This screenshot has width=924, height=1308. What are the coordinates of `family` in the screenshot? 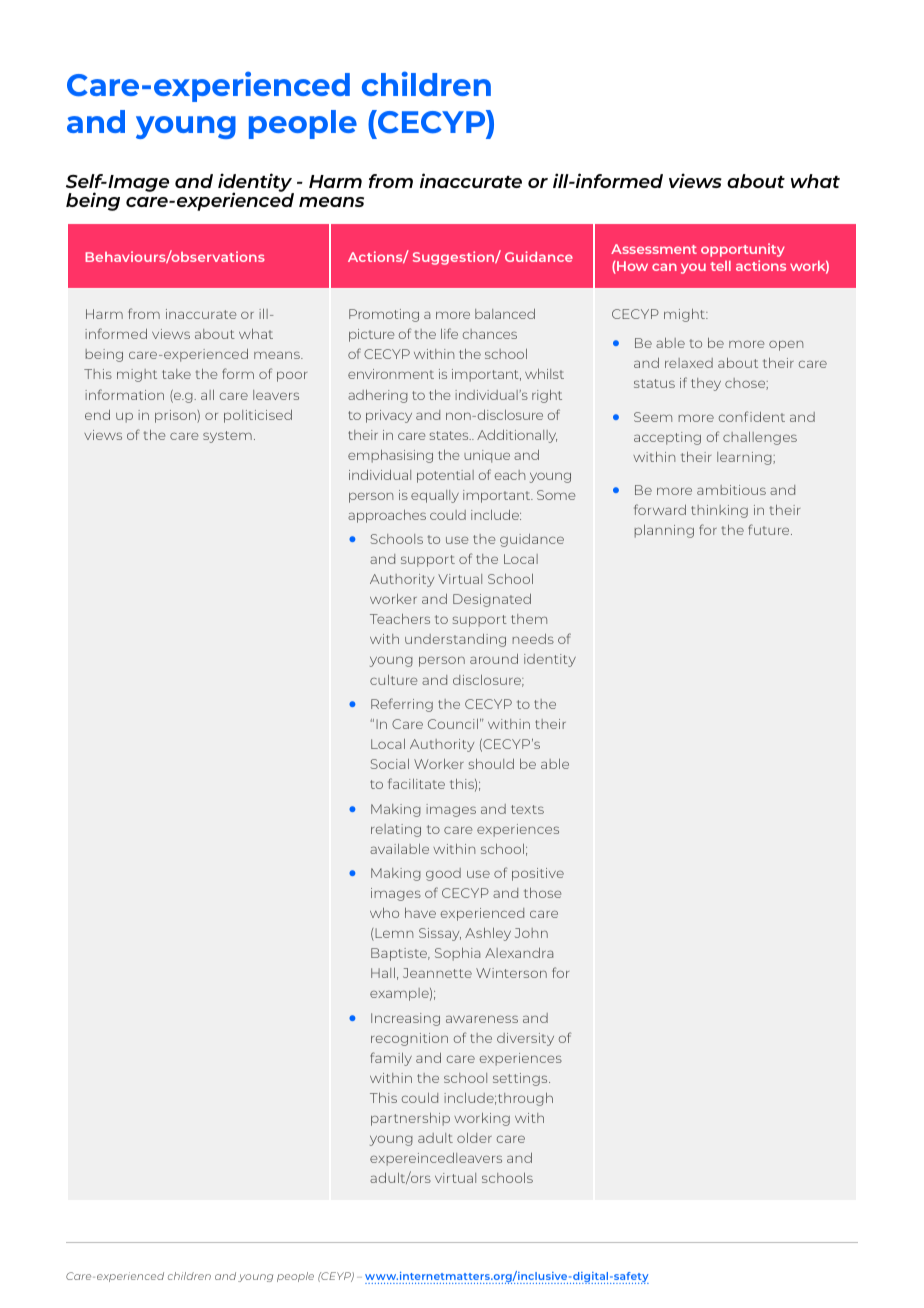 It's located at (391, 1059).
